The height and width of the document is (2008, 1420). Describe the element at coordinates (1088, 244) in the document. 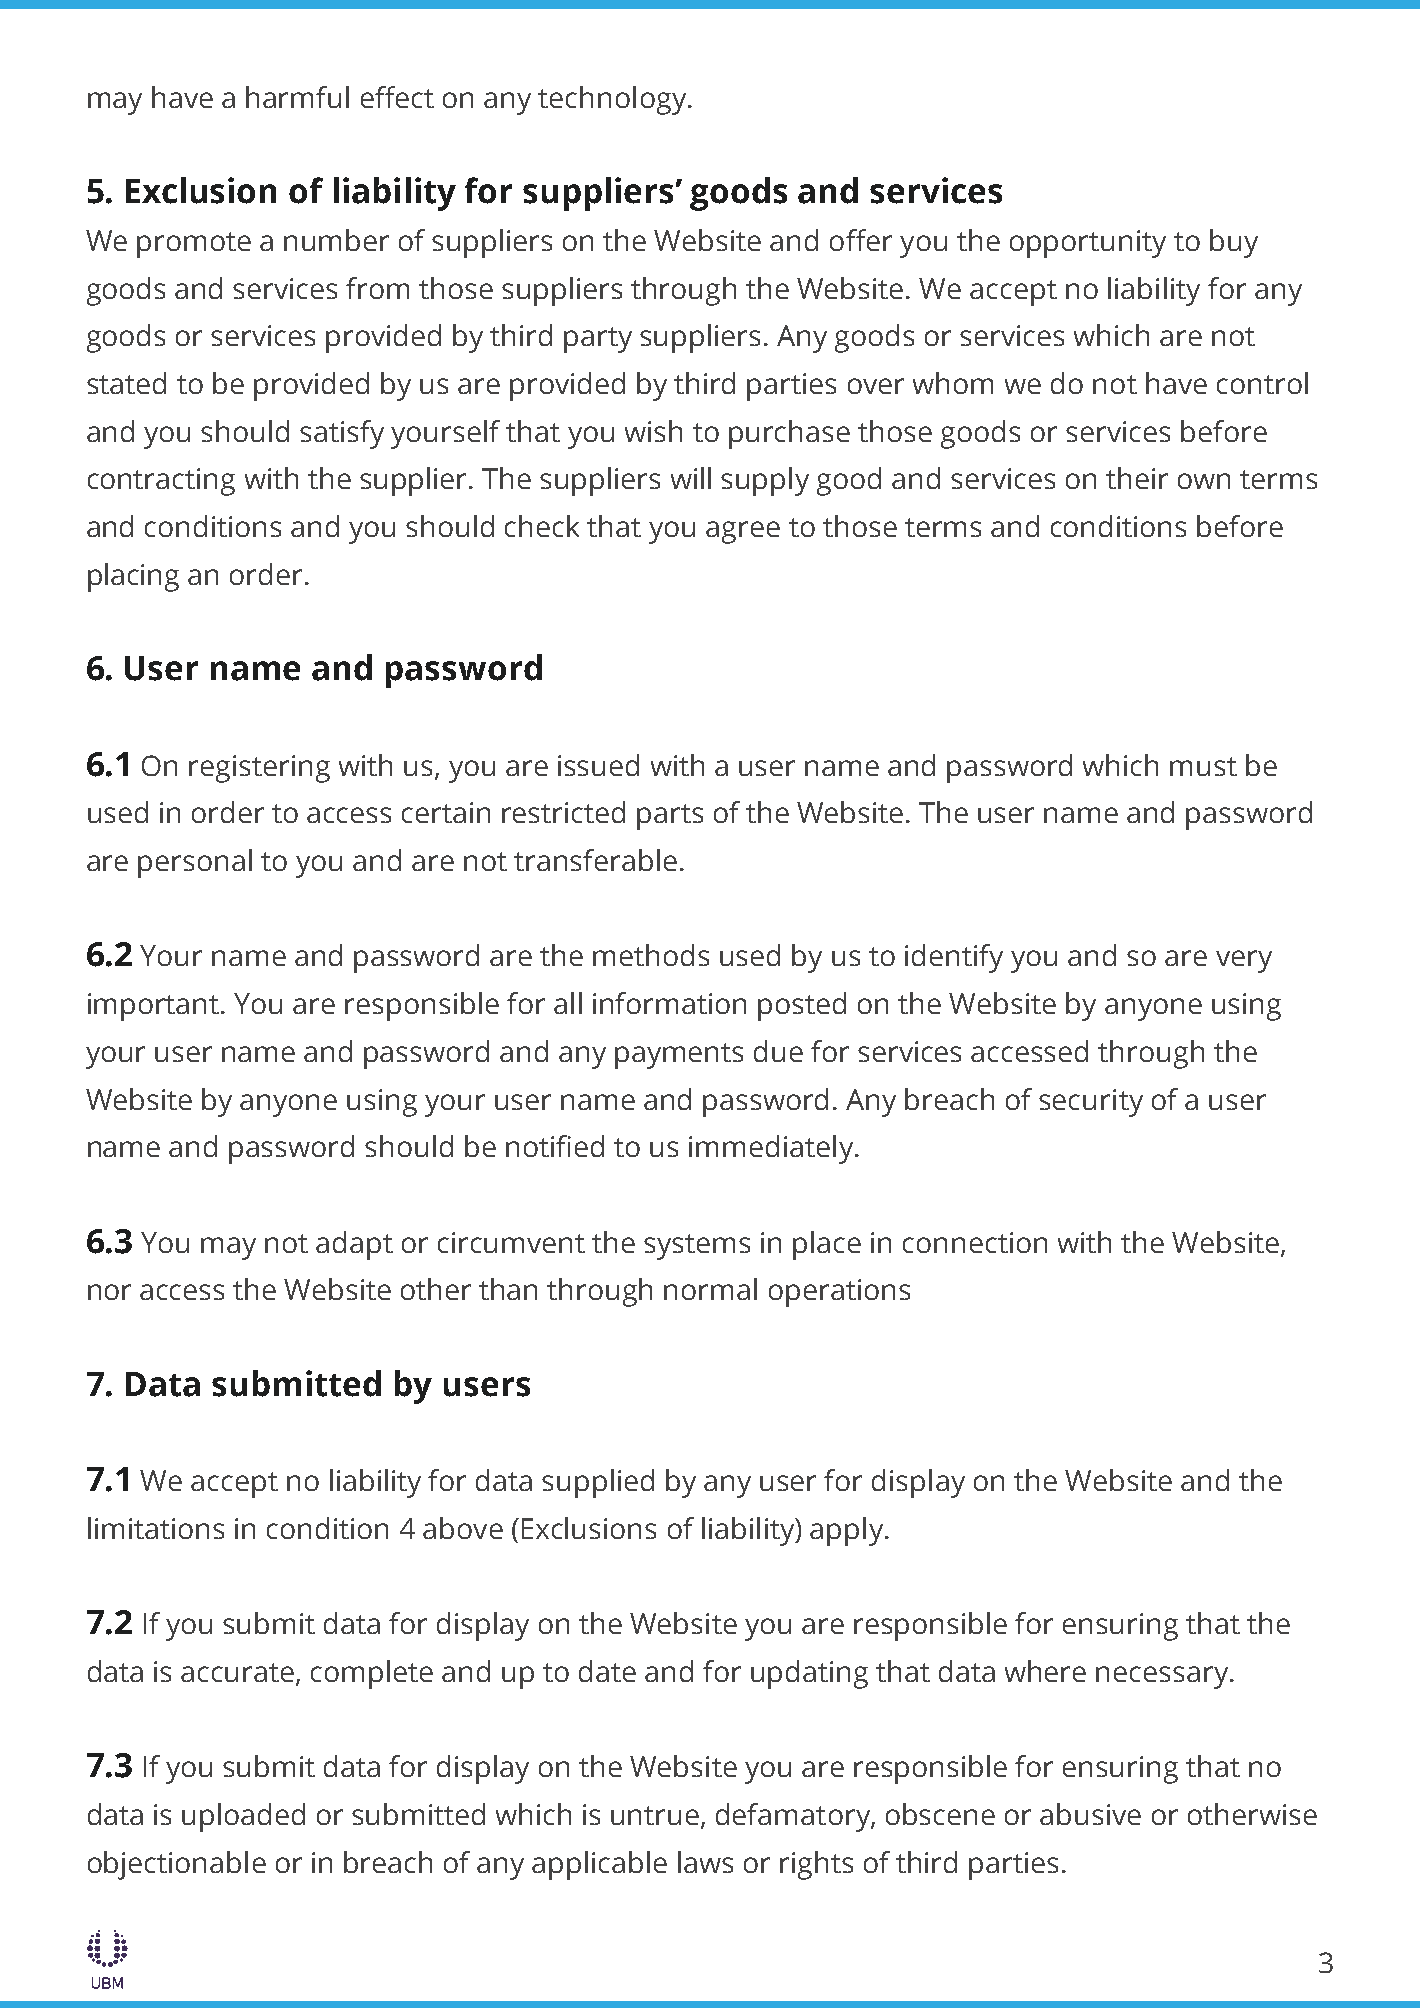

I see `opportunity` at that location.
